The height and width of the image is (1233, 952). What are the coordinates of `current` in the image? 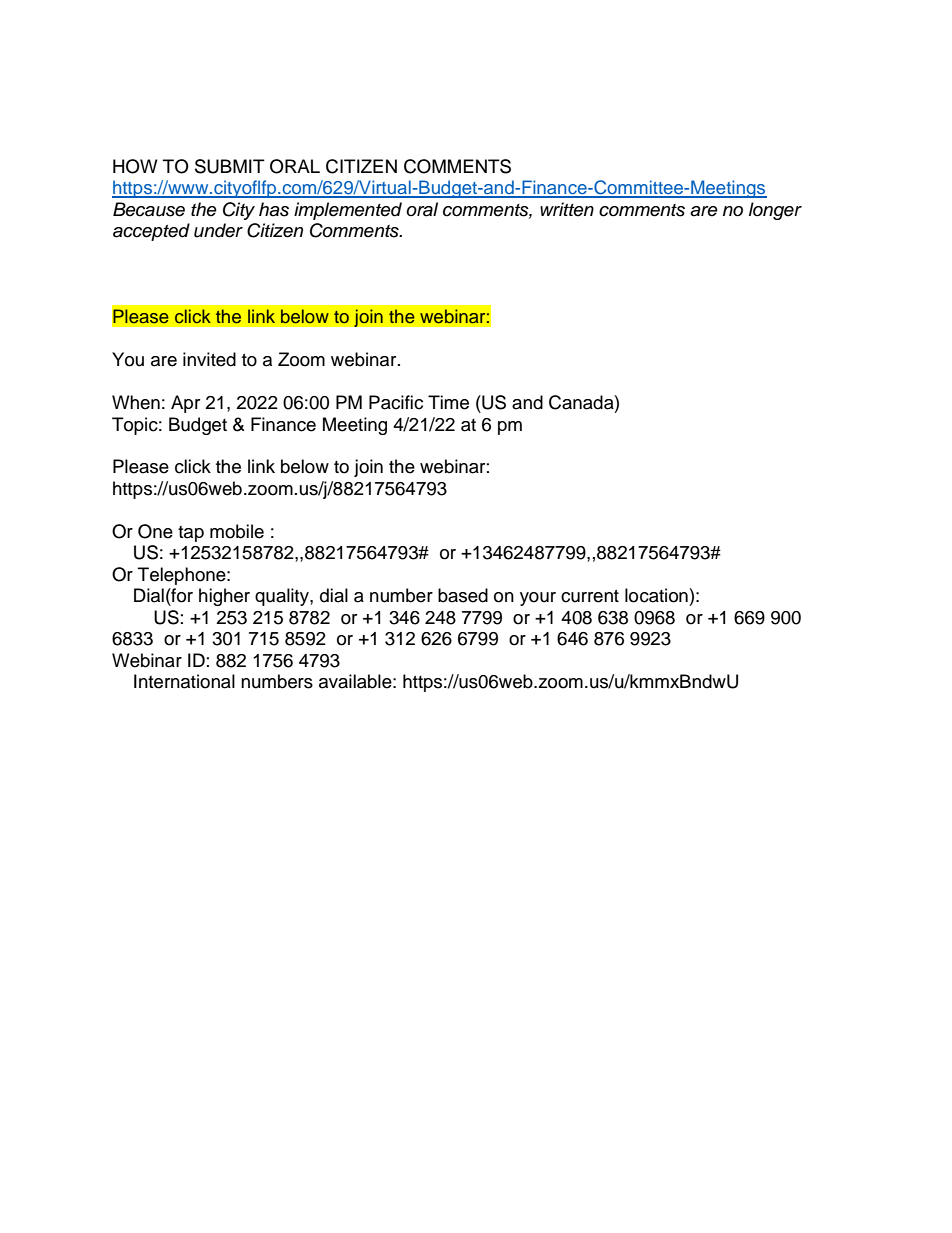 It's located at (590, 596).
